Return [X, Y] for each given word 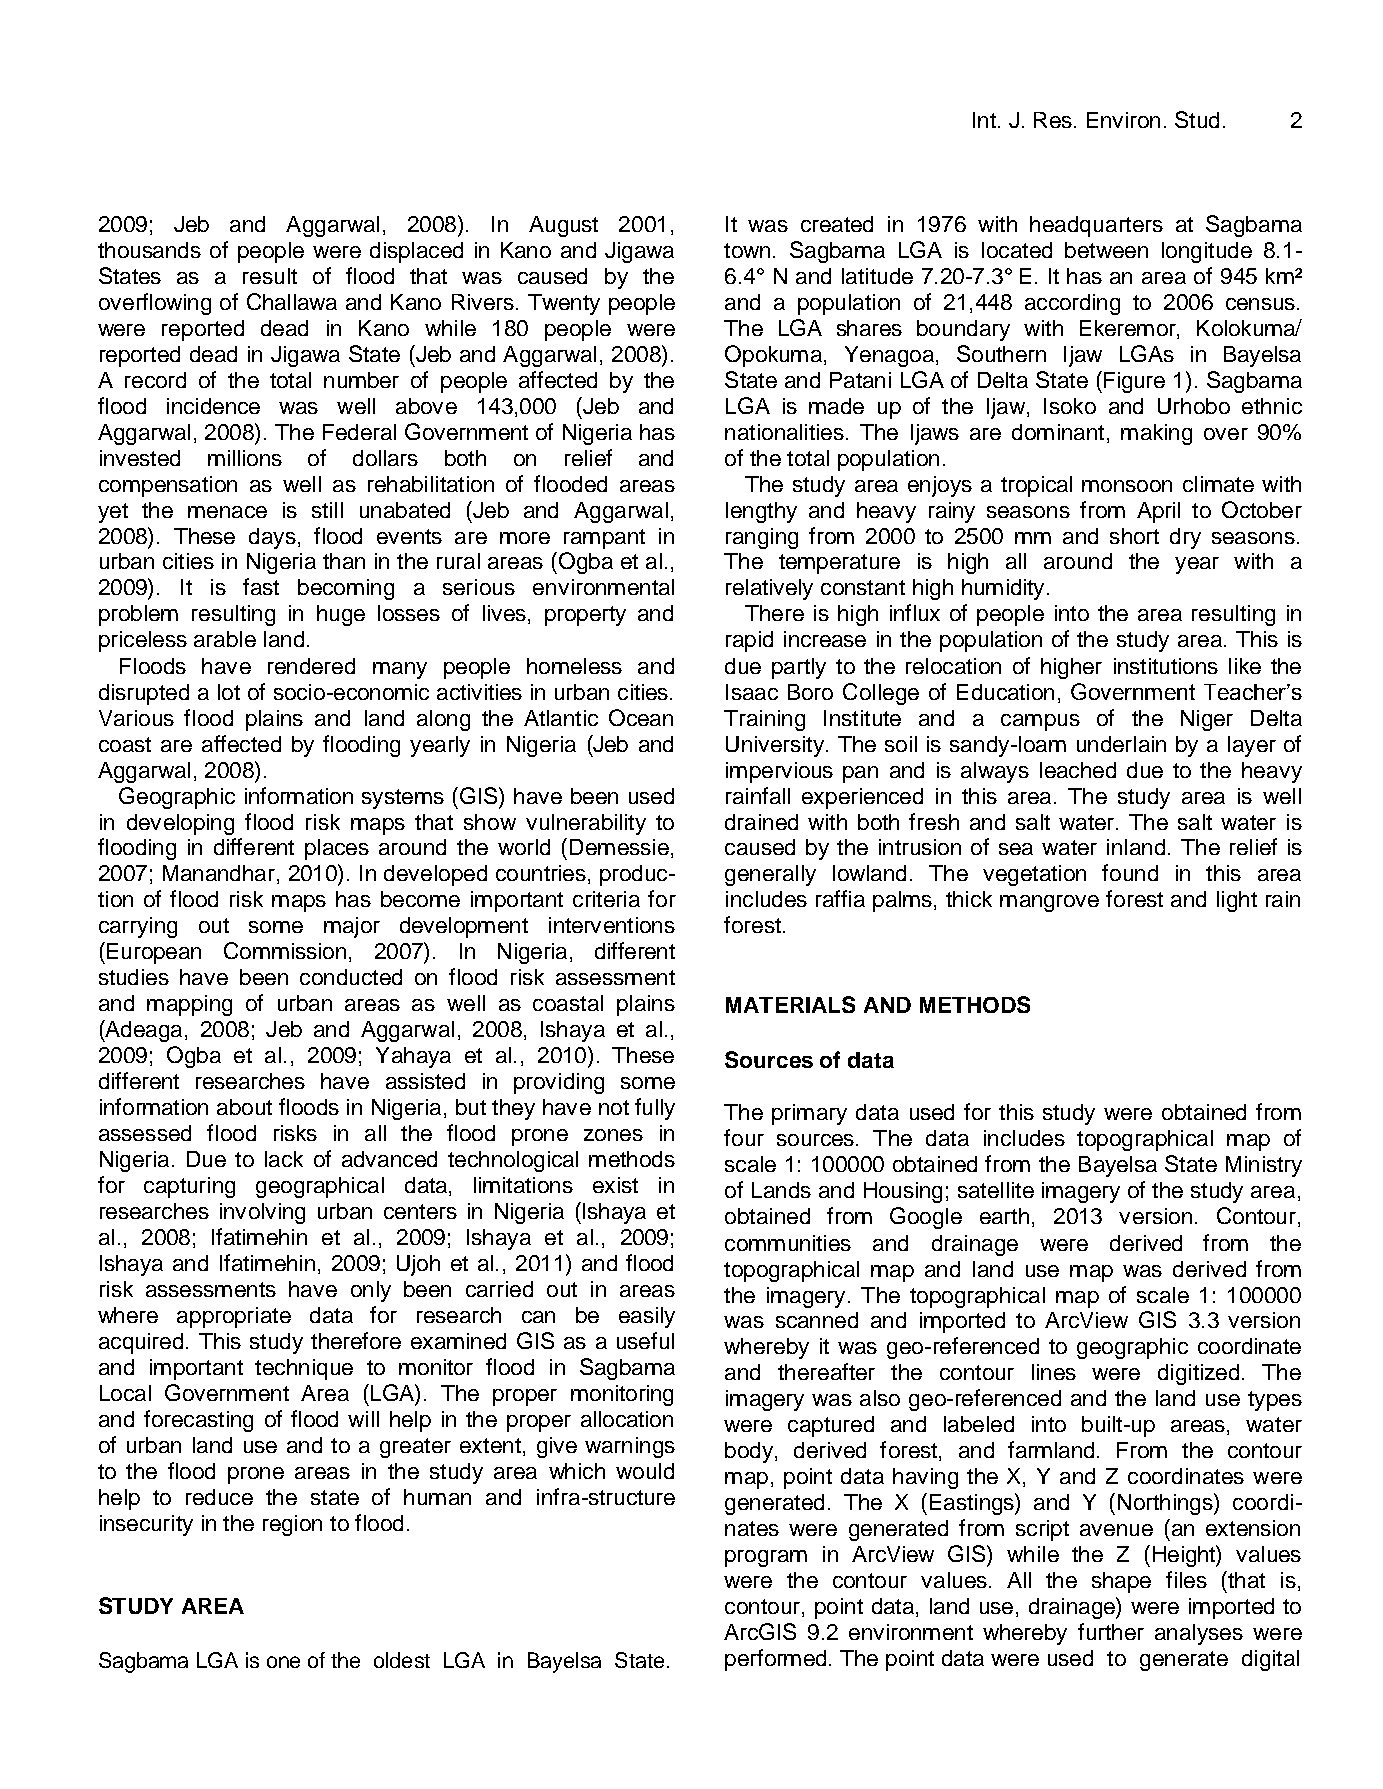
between [1106, 250]
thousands [149, 250]
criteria [606, 899]
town [747, 250]
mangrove [1049, 903]
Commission [285, 950]
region [292, 1525]
